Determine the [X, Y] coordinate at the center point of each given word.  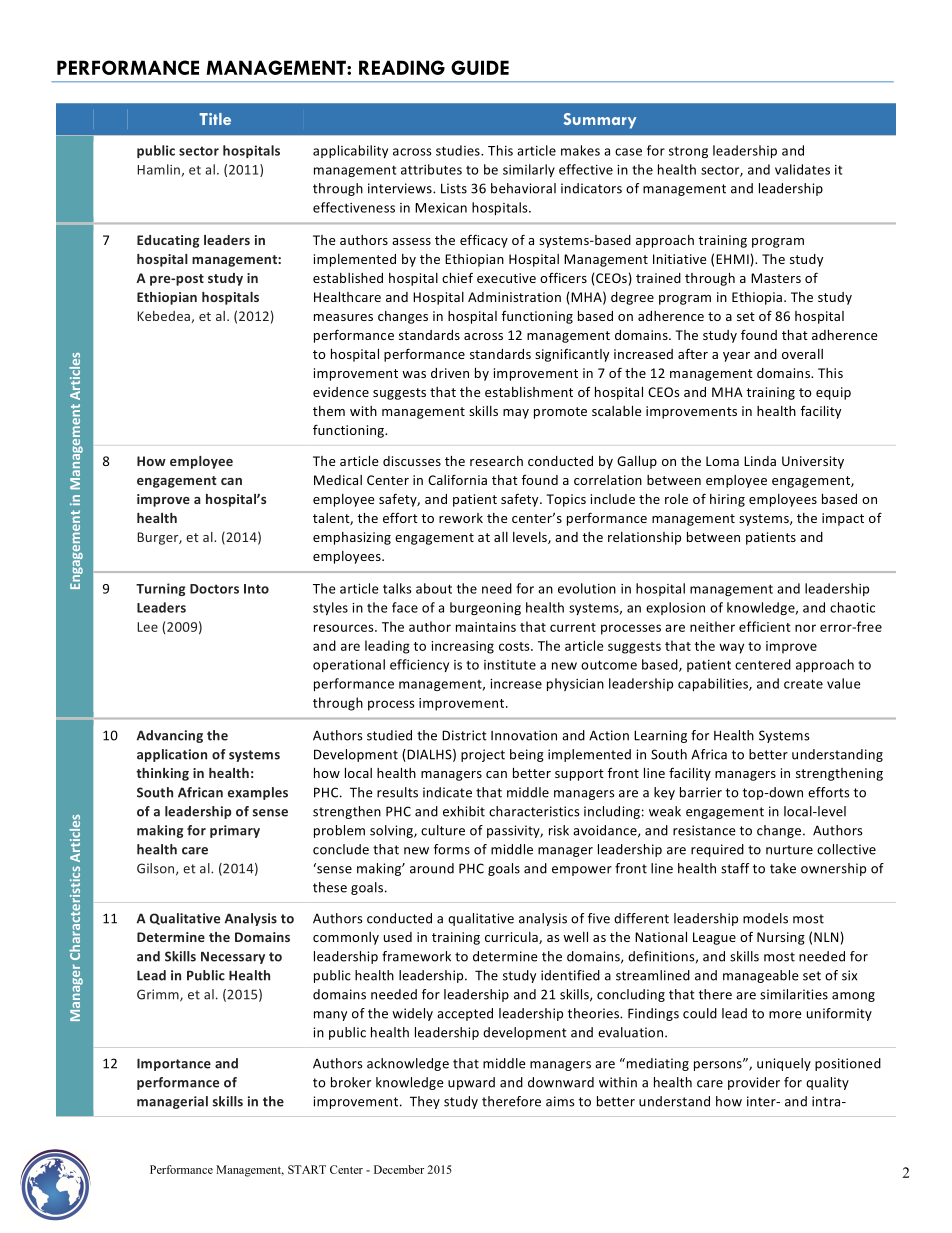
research [496, 461]
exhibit [464, 811]
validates [802, 169]
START [307, 1169]
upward [471, 1083]
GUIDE [480, 67]
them [329, 411]
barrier [701, 792]
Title [215, 119]
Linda [760, 461]
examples [258, 793]
